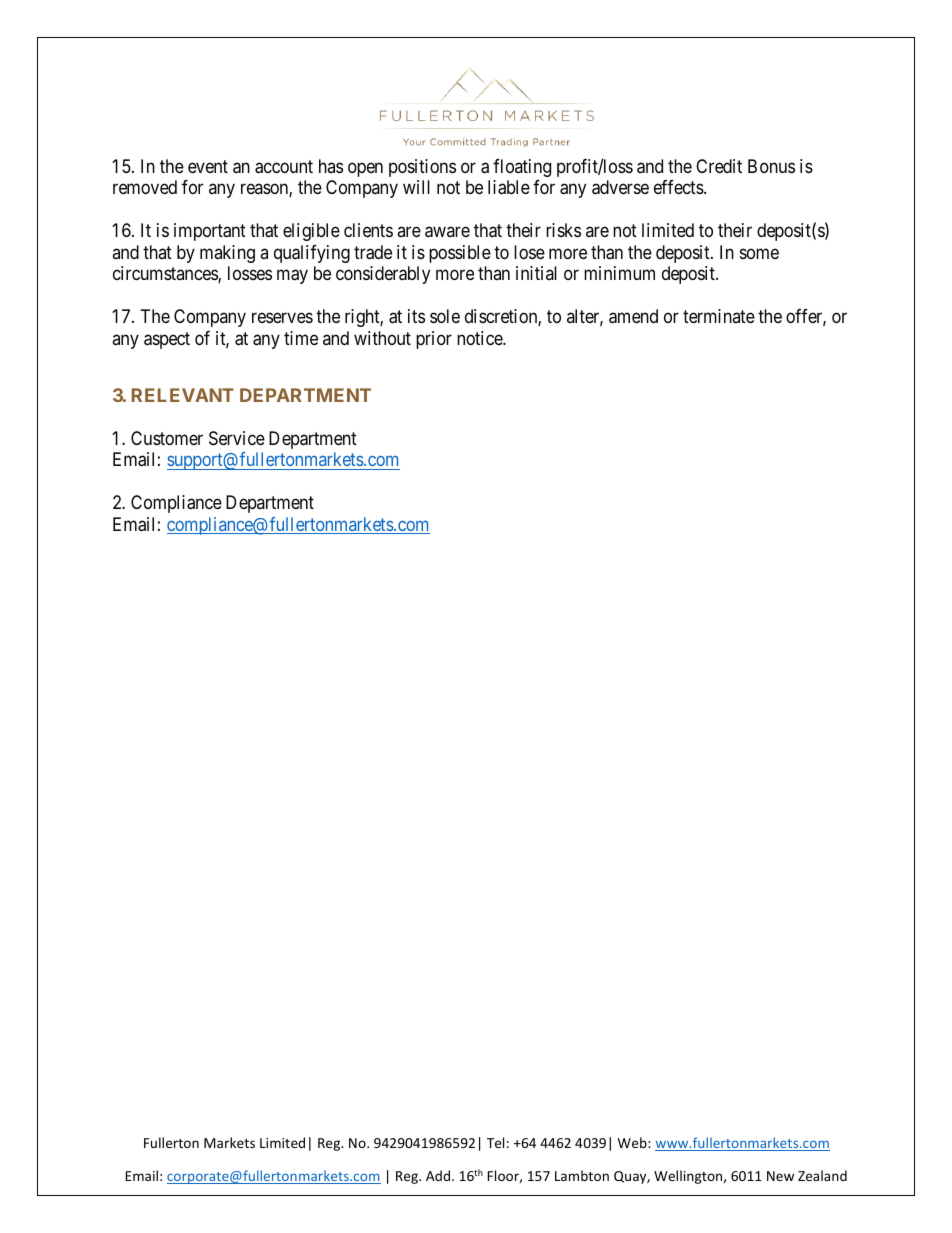 This image has width=952, height=1233. Describe the element at coordinates (495, 1142) in the image. I see `Tel` at that location.
